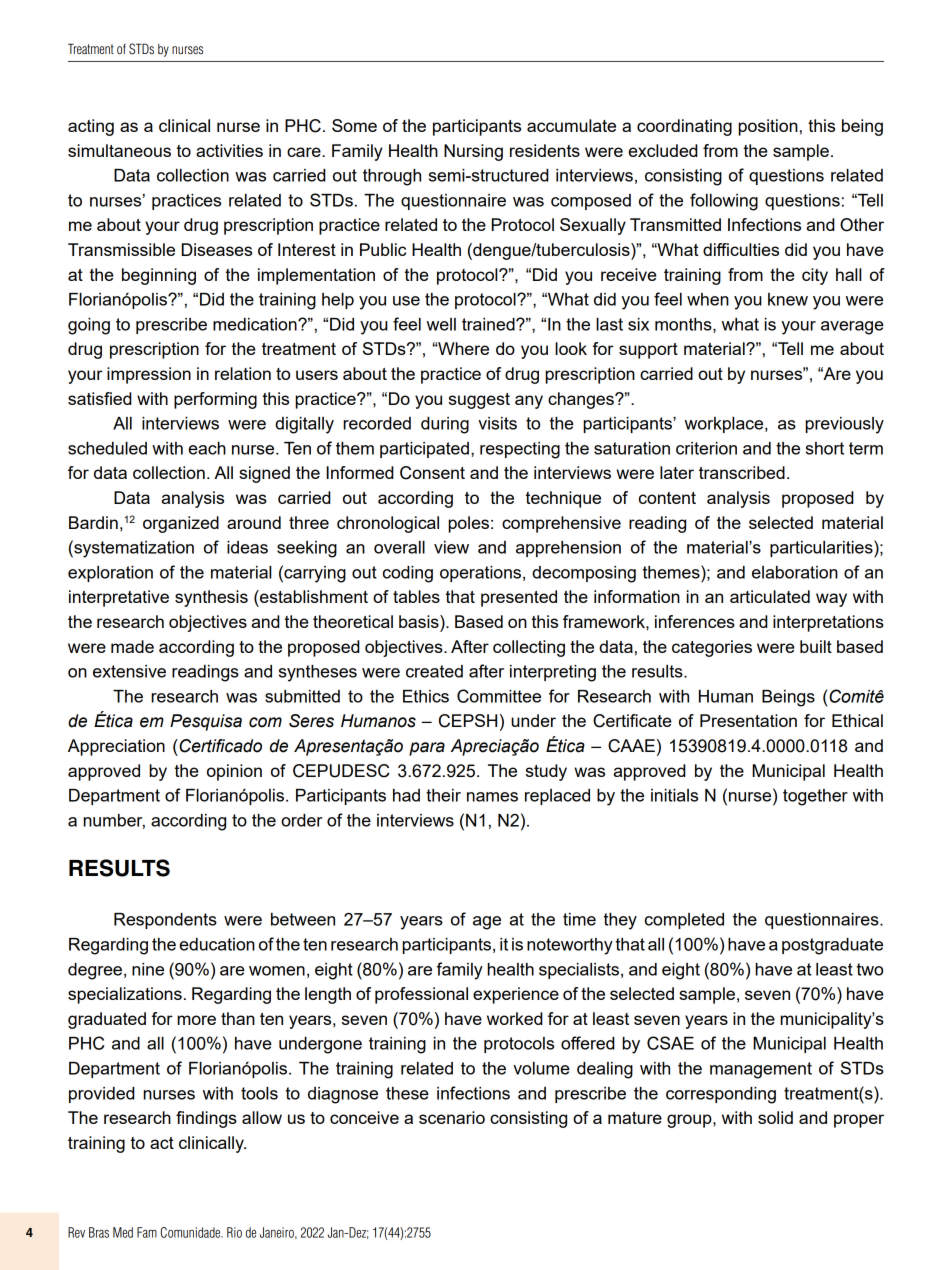  What do you see at coordinates (99, 1232) in the document?
I see `Bras` at bounding box center [99, 1232].
